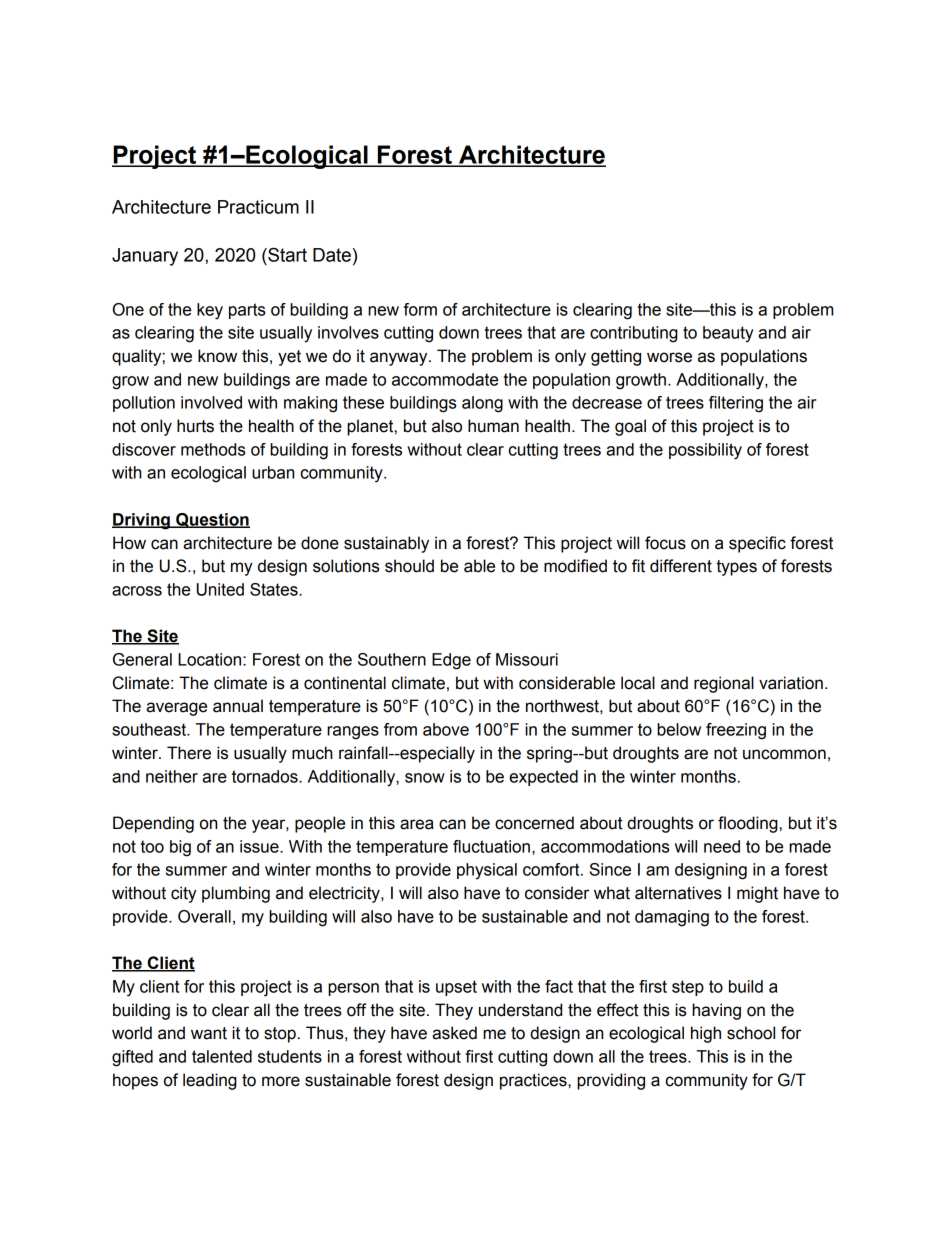  I want to click on talented, so click(222, 1056).
